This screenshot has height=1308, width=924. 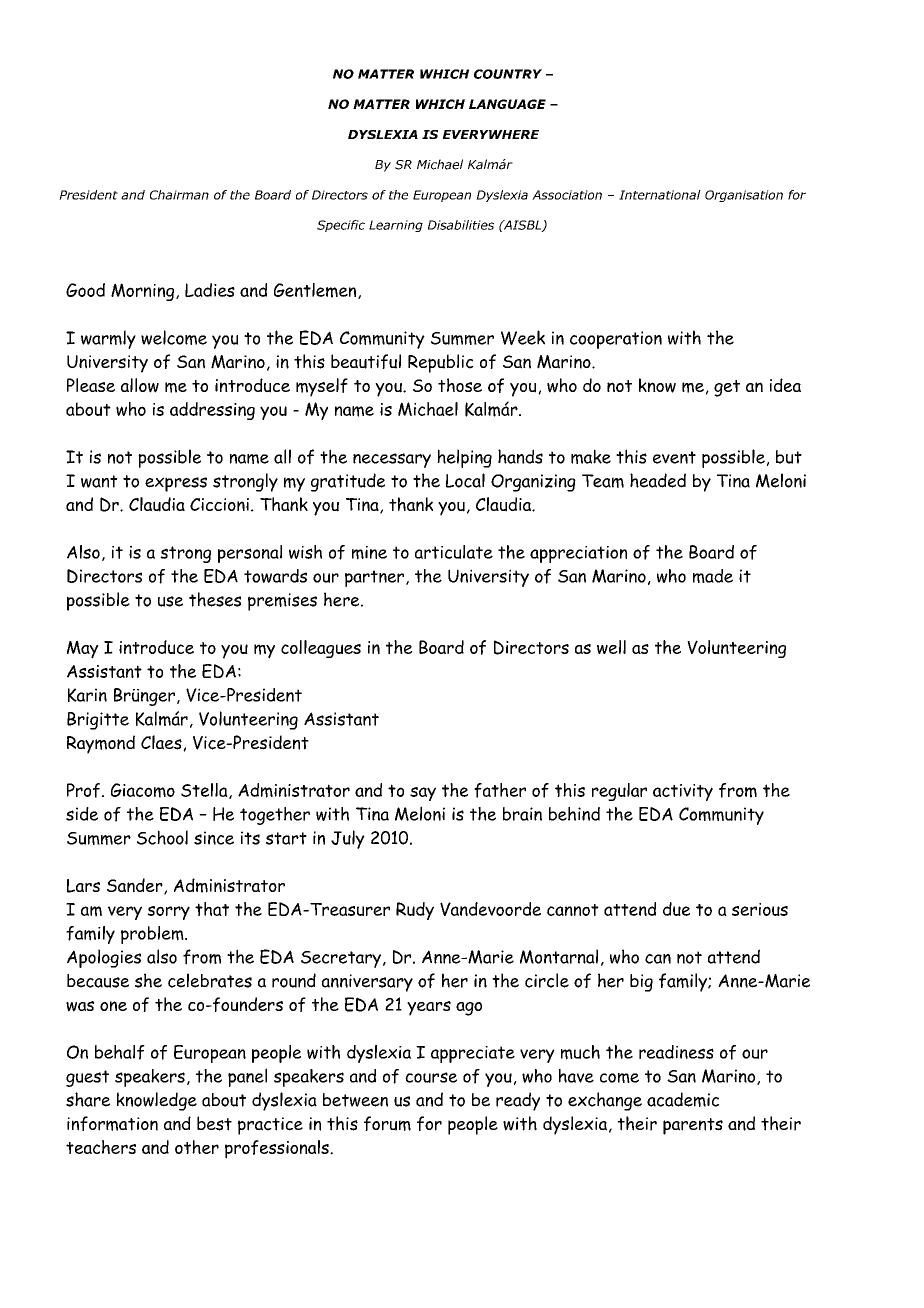 I want to click on School, so click(x=162, y=837).
